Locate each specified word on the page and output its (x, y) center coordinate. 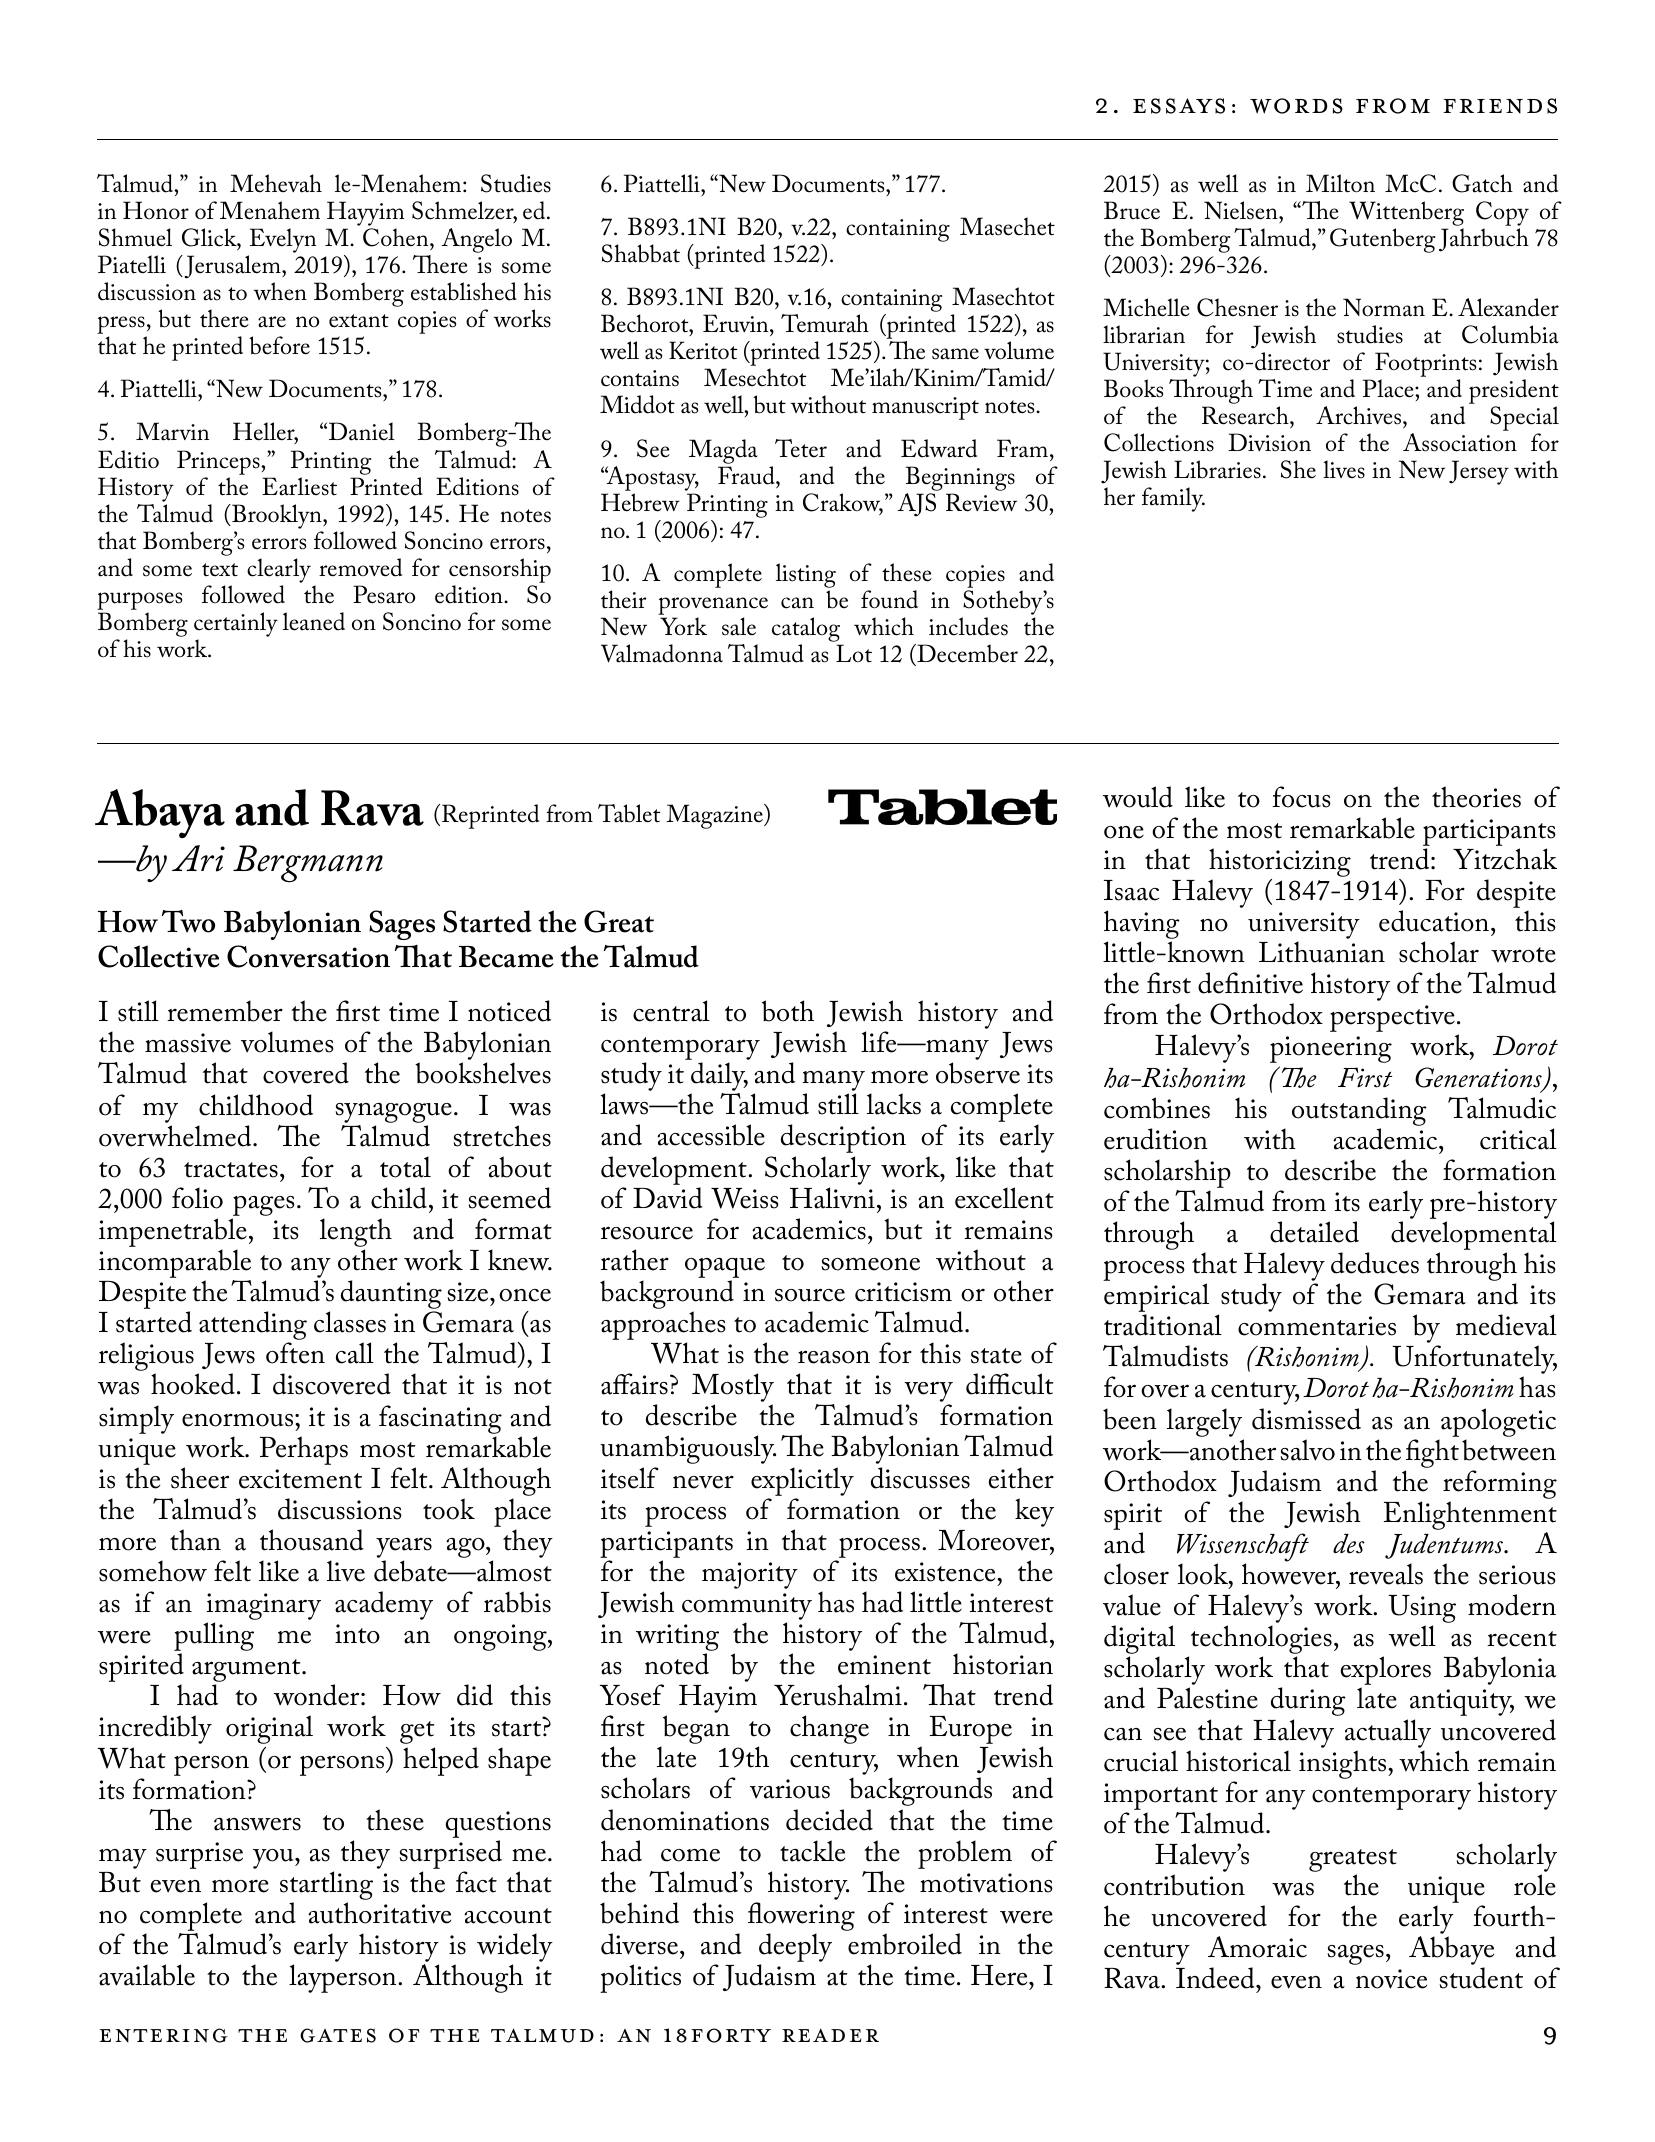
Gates (338, 2035)
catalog (807, 631)
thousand (312, 1540)
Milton (1340, 183)
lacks (894, 1104)
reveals (1386, 1574)
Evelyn (283, 240)
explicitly (802, 1481)
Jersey (1479, 472)
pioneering (1331, 1049)
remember (225, 1011)
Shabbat (641, 253)
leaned (314, 621)
